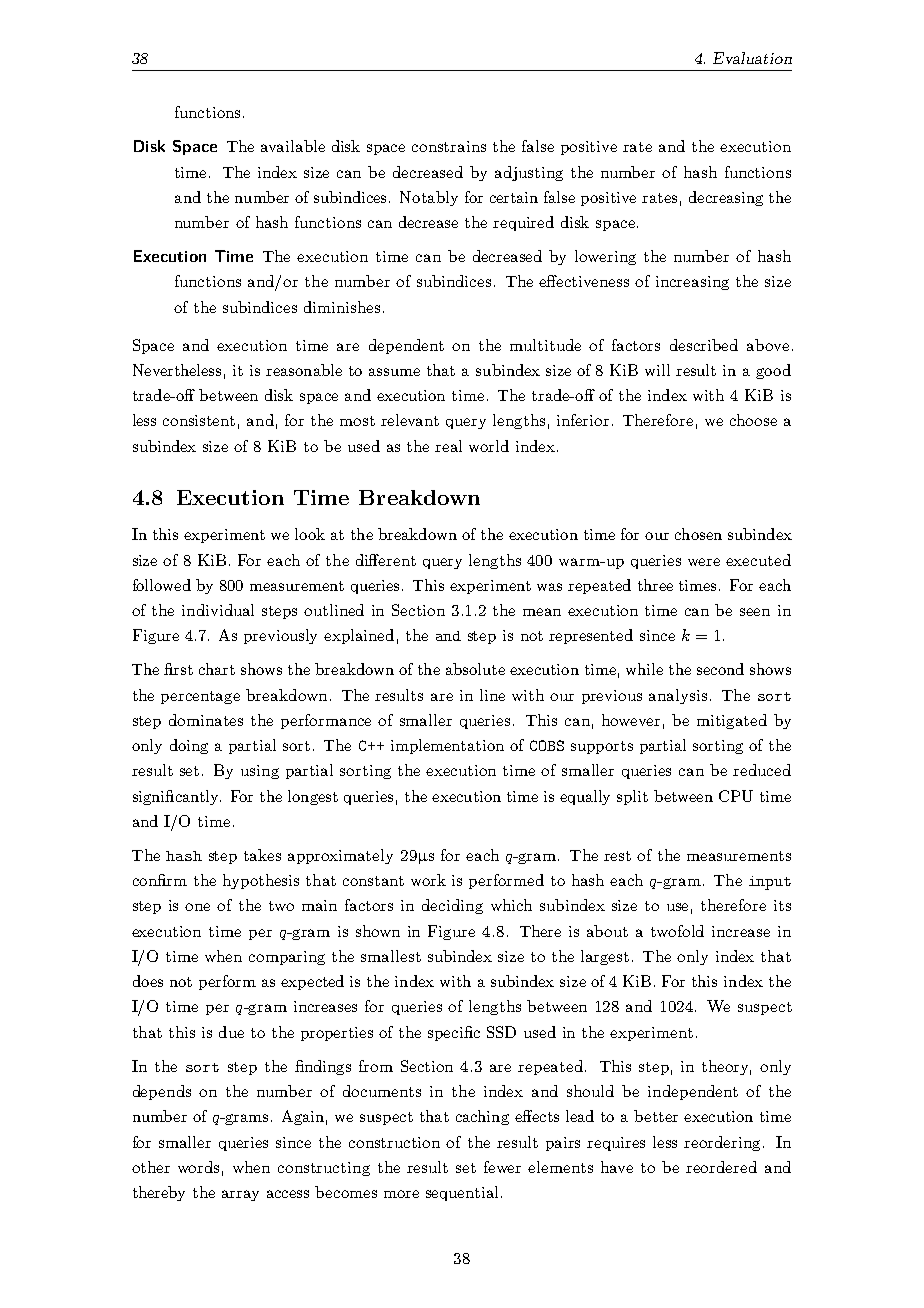 The width and height of the screenshot is (924, 1308). What do you see at coordinates (293, 146) in the screenshot?
I see `available` at bounding box center [293, 146].
